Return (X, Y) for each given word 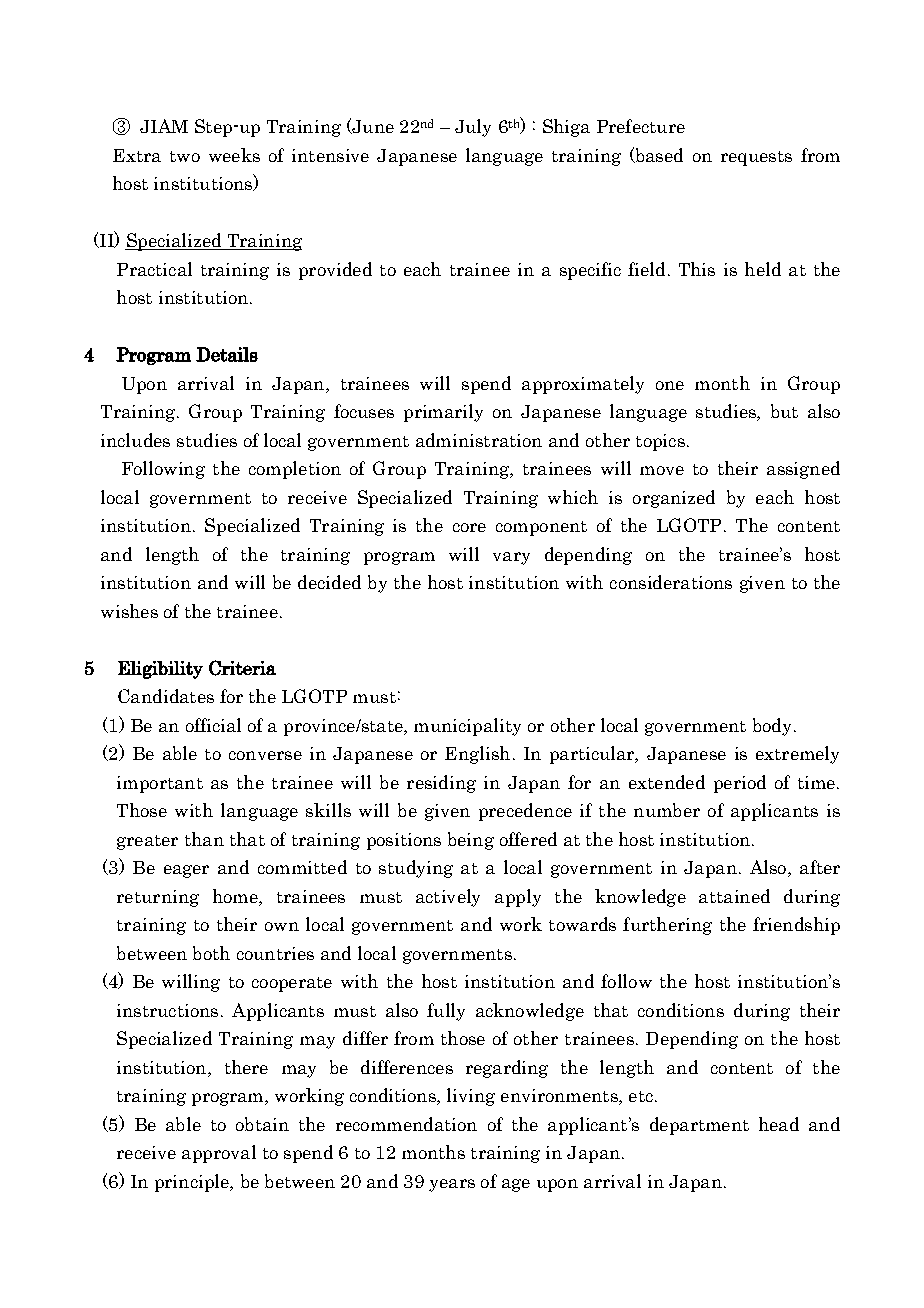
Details (227, 354)
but (784, 411)
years (452, 1185)
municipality (467, 727)
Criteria (242, 668)
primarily (443, 413)
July (473, 128)
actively (448, 898)
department (699, 1126)
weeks (234, 155)
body (772, 727)
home (236, 897)
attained (734, 896)
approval (219, 1154)
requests (756, 158)
